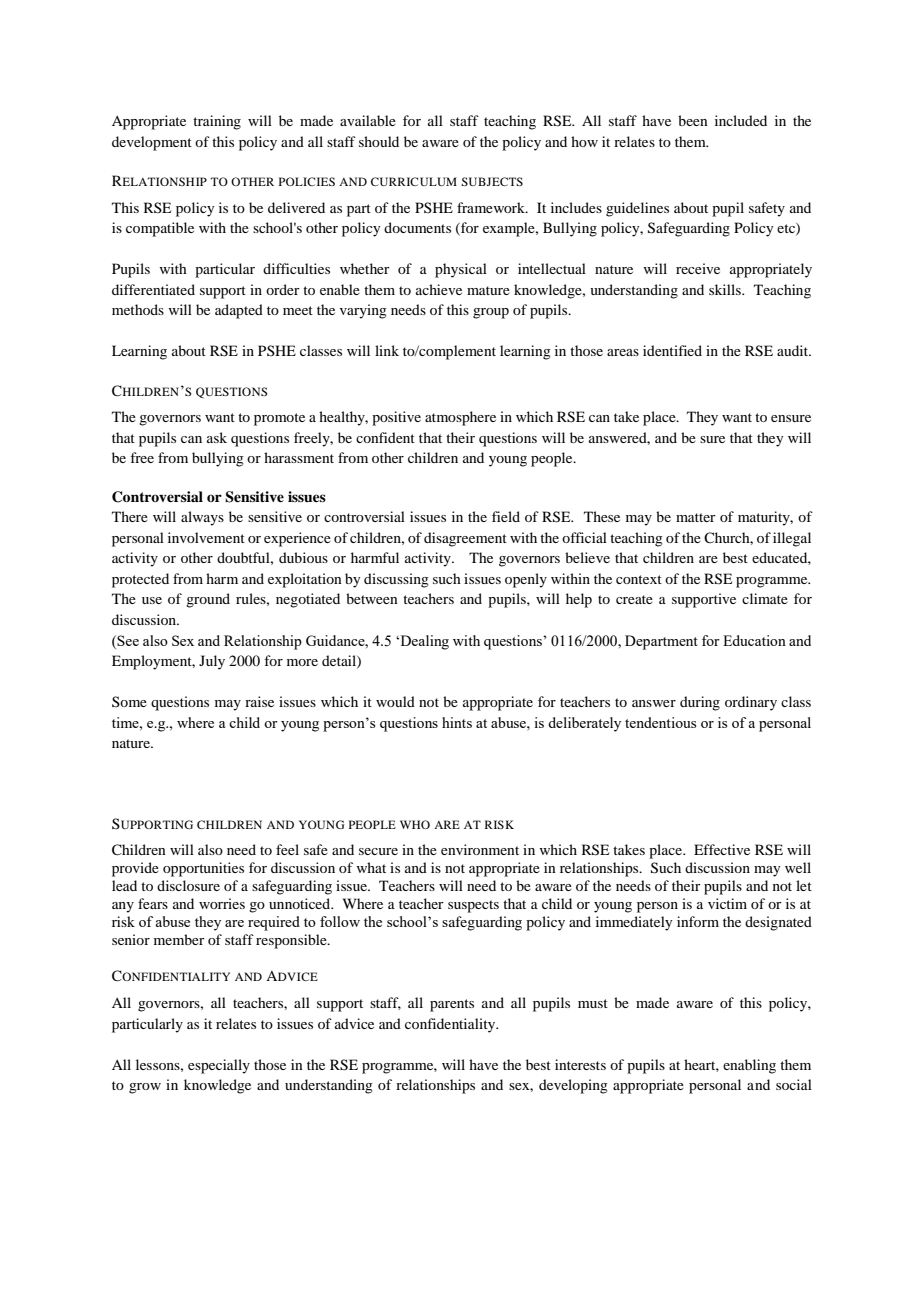  What do you see at coordinates (460, 418) in the screenshot?
I see `atmosphere` at bounding box center [460, 418].
